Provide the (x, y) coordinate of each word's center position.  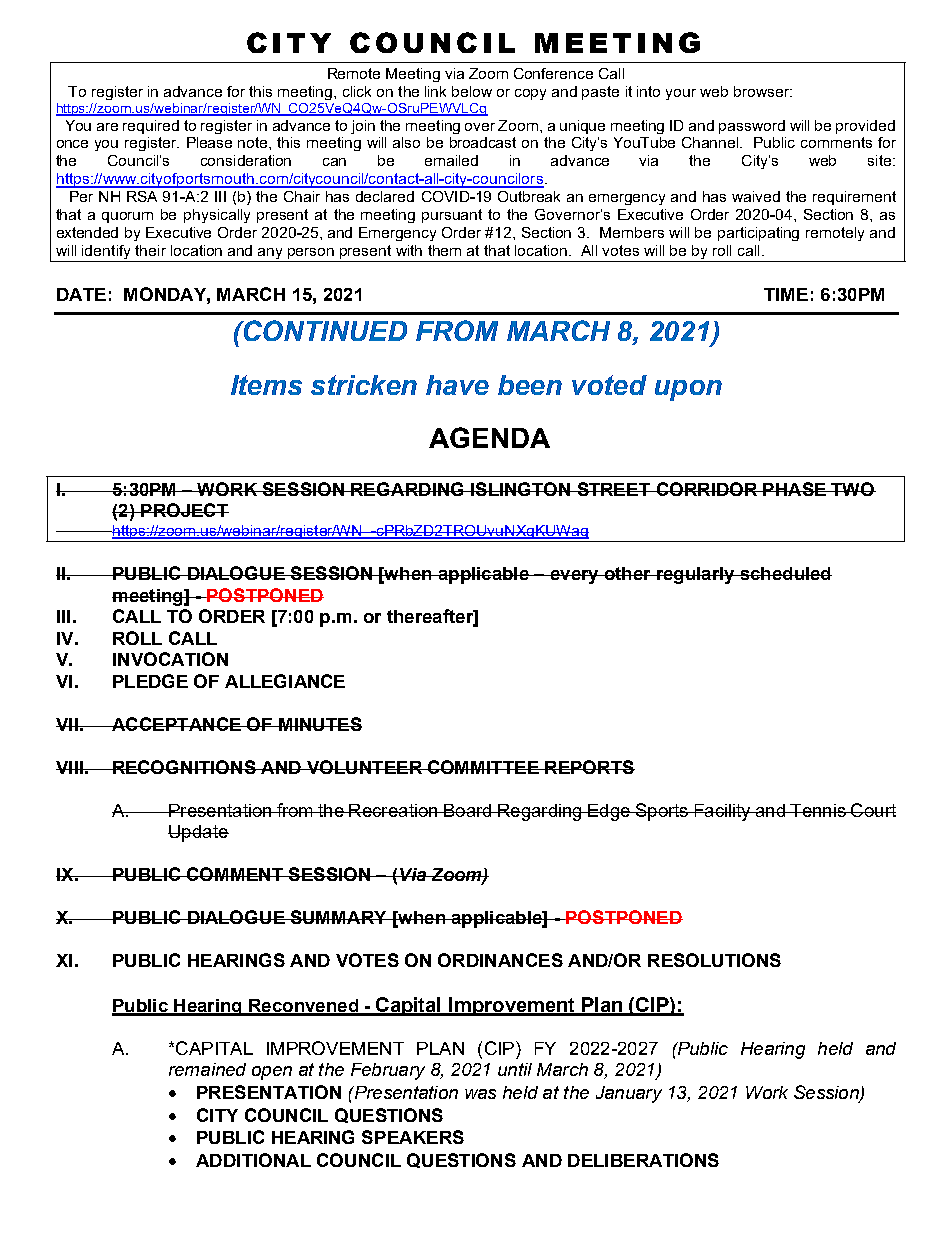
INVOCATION (170, 659)
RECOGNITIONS (184, 767)
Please (209, 142)
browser (763, 91)
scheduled (785, 573)
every (574, 577)
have (457, 385)
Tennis (818, 810)
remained (207, 1069)
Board (468, 810)
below (472, 91)
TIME (786, 294)
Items (266, 385)
